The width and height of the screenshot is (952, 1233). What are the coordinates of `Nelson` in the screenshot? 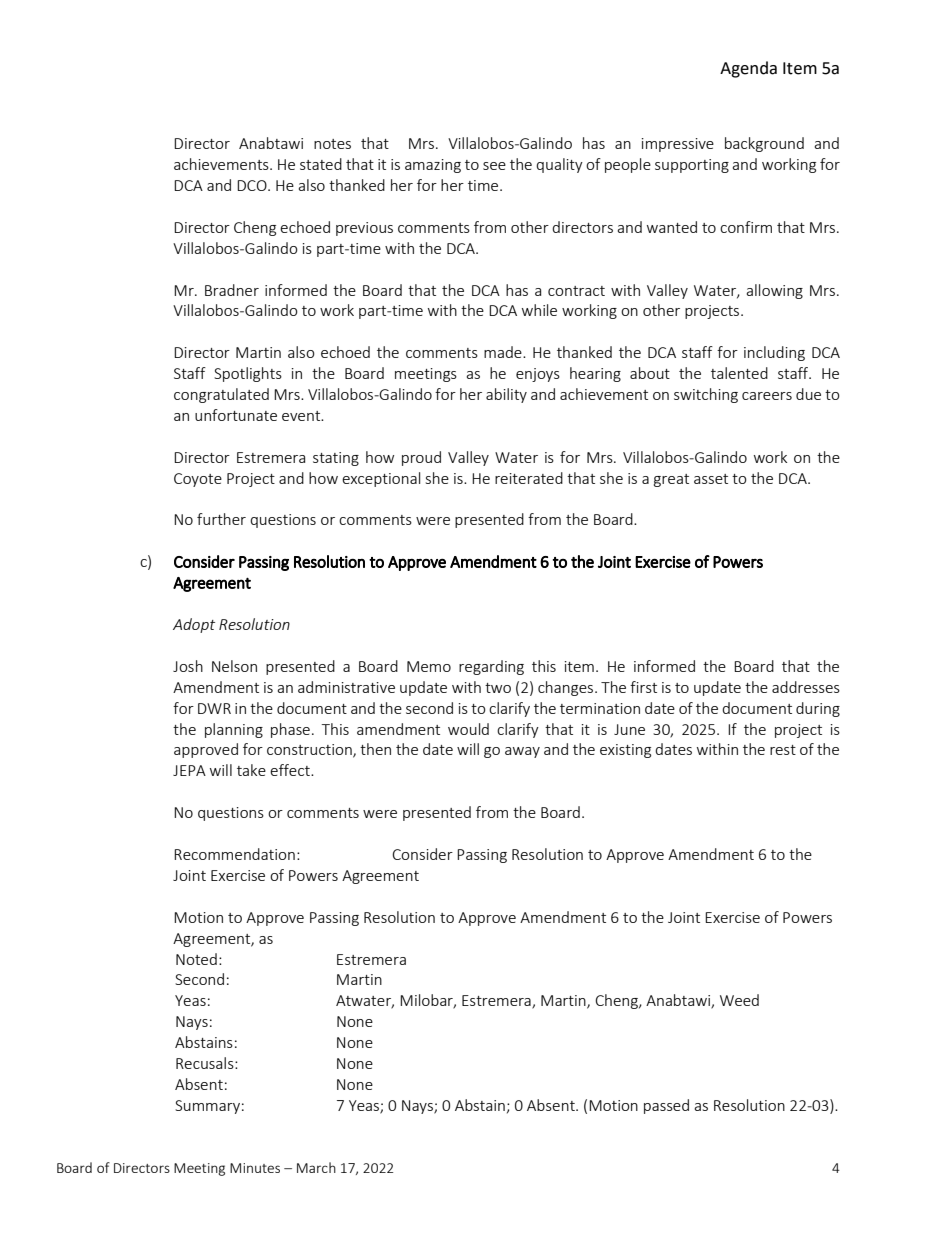 It's located at (234, 666).
